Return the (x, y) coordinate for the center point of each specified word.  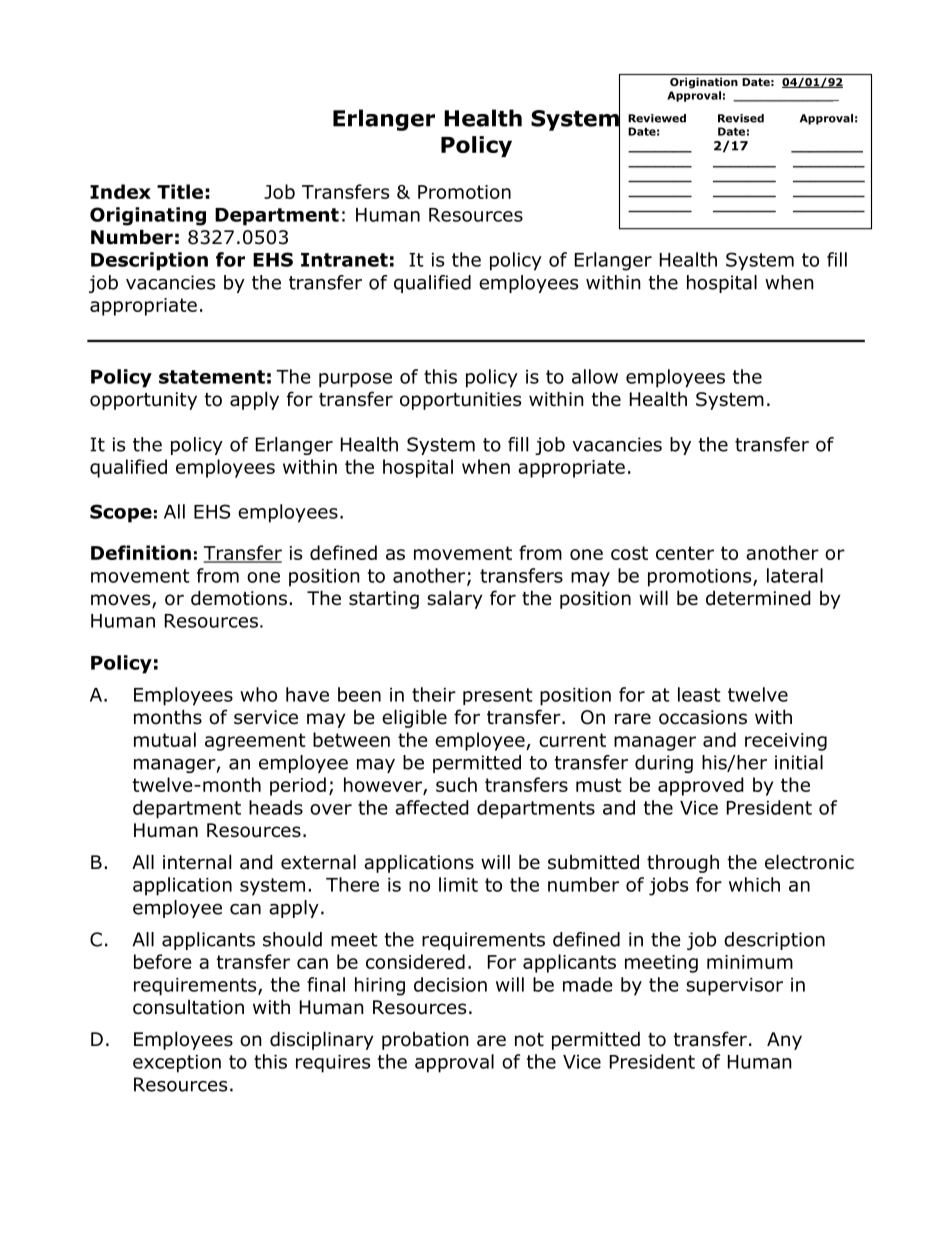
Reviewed (657, 118)
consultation (188, 1007)
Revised (741, 118)
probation (425, 1041)
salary (455, 599)
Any (784, 1041)
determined (758, 598)
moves (122, 601)
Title (180, 191)
